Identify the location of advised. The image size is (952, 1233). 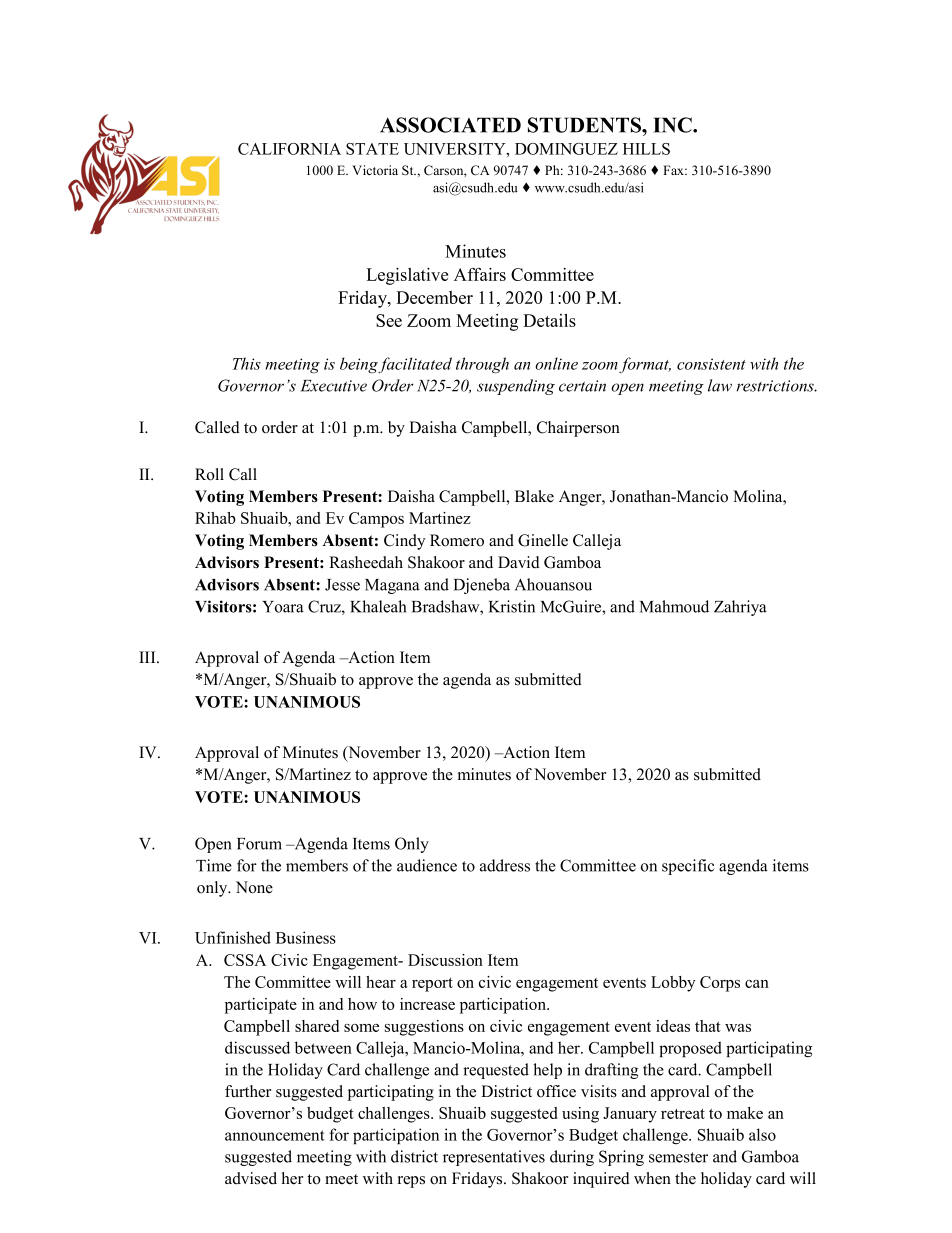
(251, 1178).
